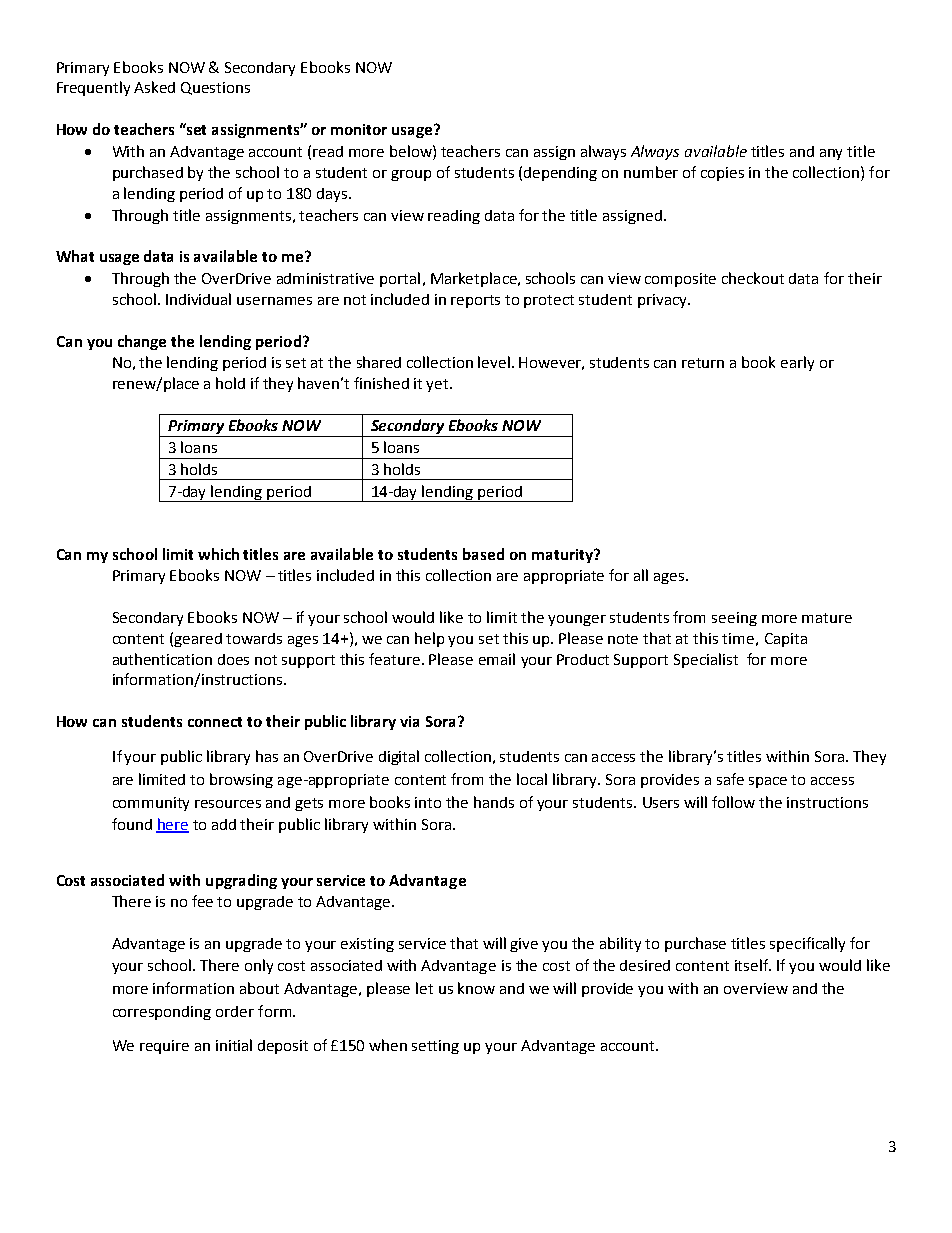 The height and width of the page is (1233, 952). Describe the element at coordinates (722, 174) in the page. I see `copies` at that location.
